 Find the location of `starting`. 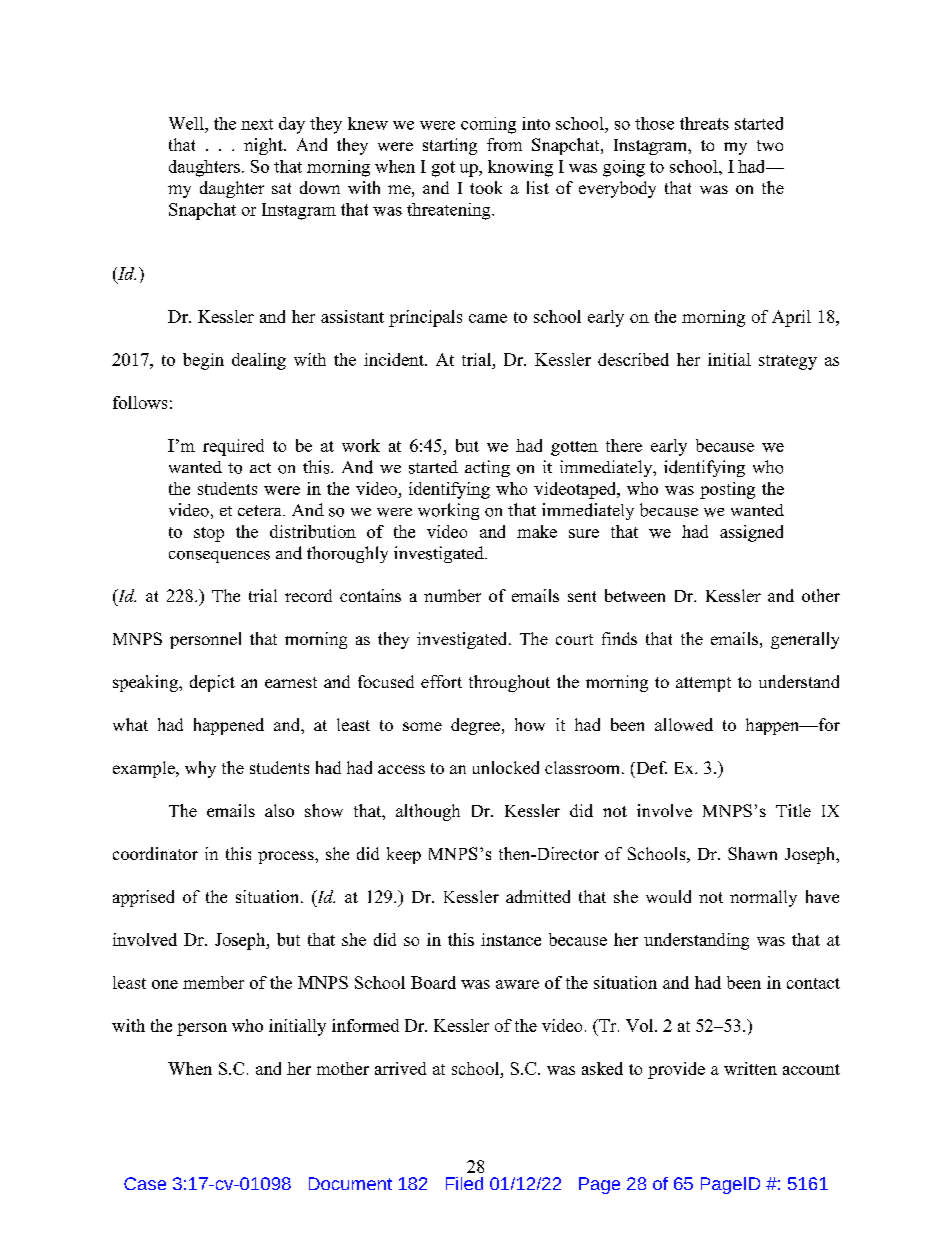

starting is located at coordinates (450, 146).
